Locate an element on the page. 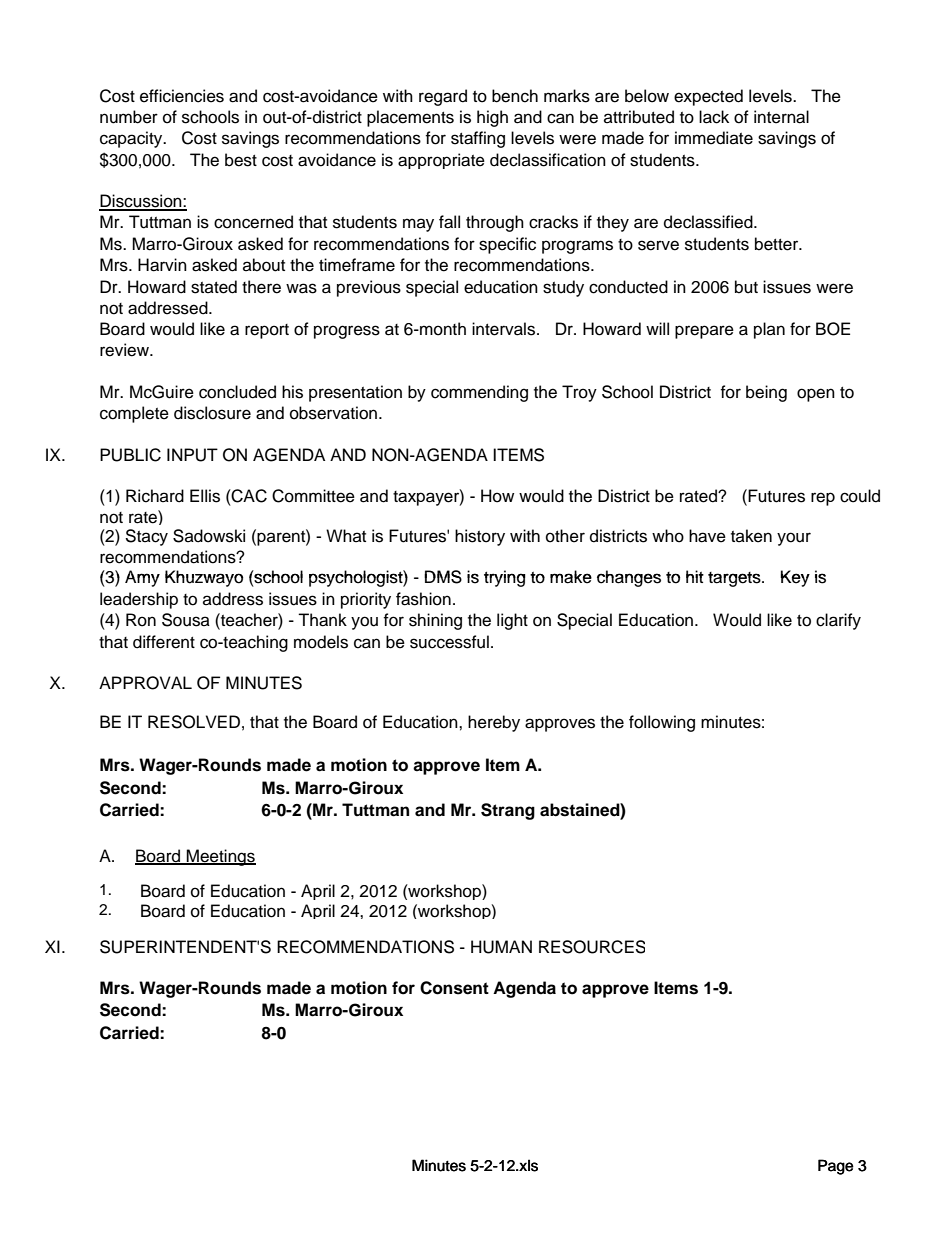 The height and width of the document is (1233, 952). taken is located at coordinates (751, 536).
